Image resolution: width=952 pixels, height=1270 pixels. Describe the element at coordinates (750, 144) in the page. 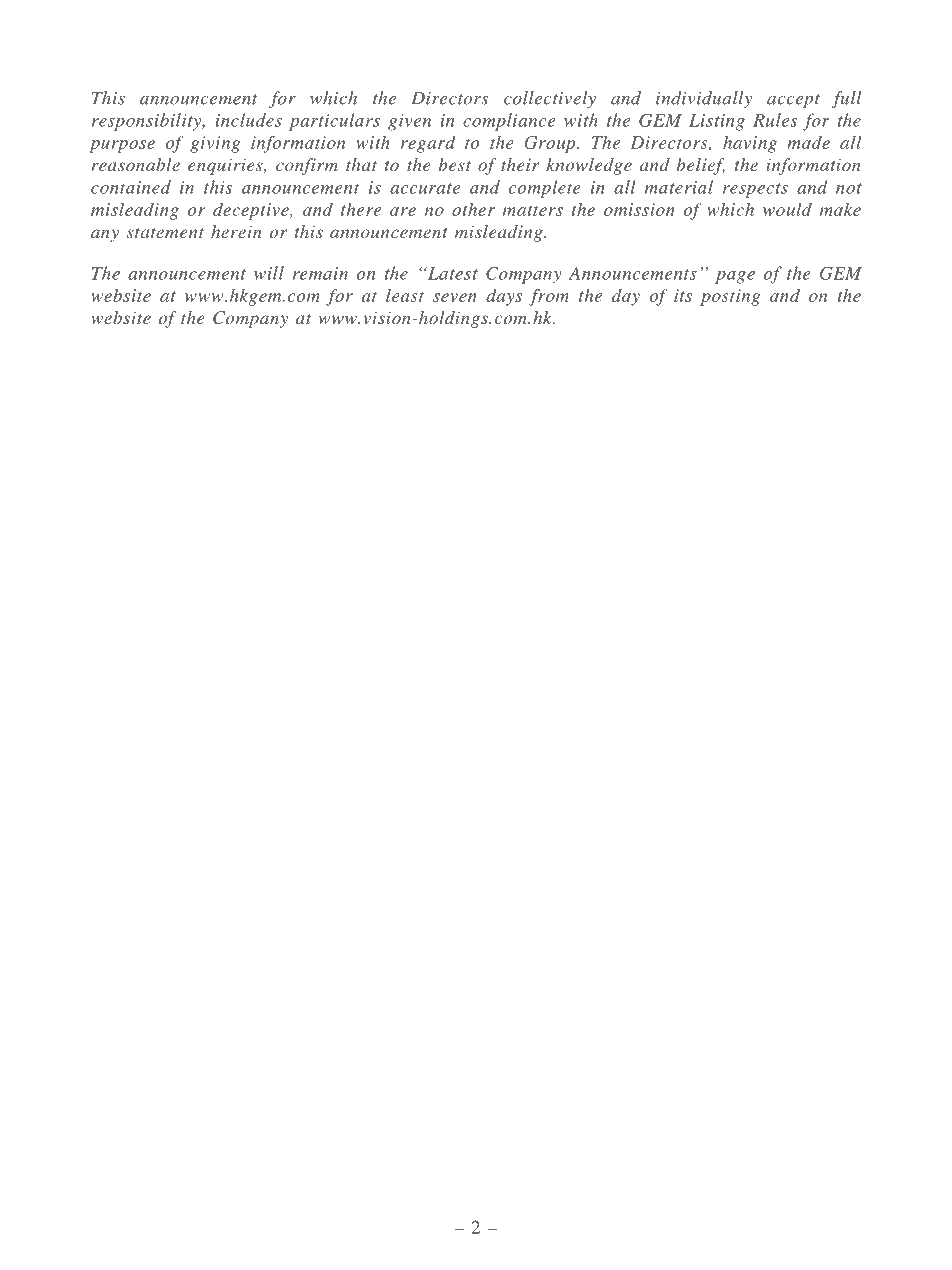

I see `having` at that location.
